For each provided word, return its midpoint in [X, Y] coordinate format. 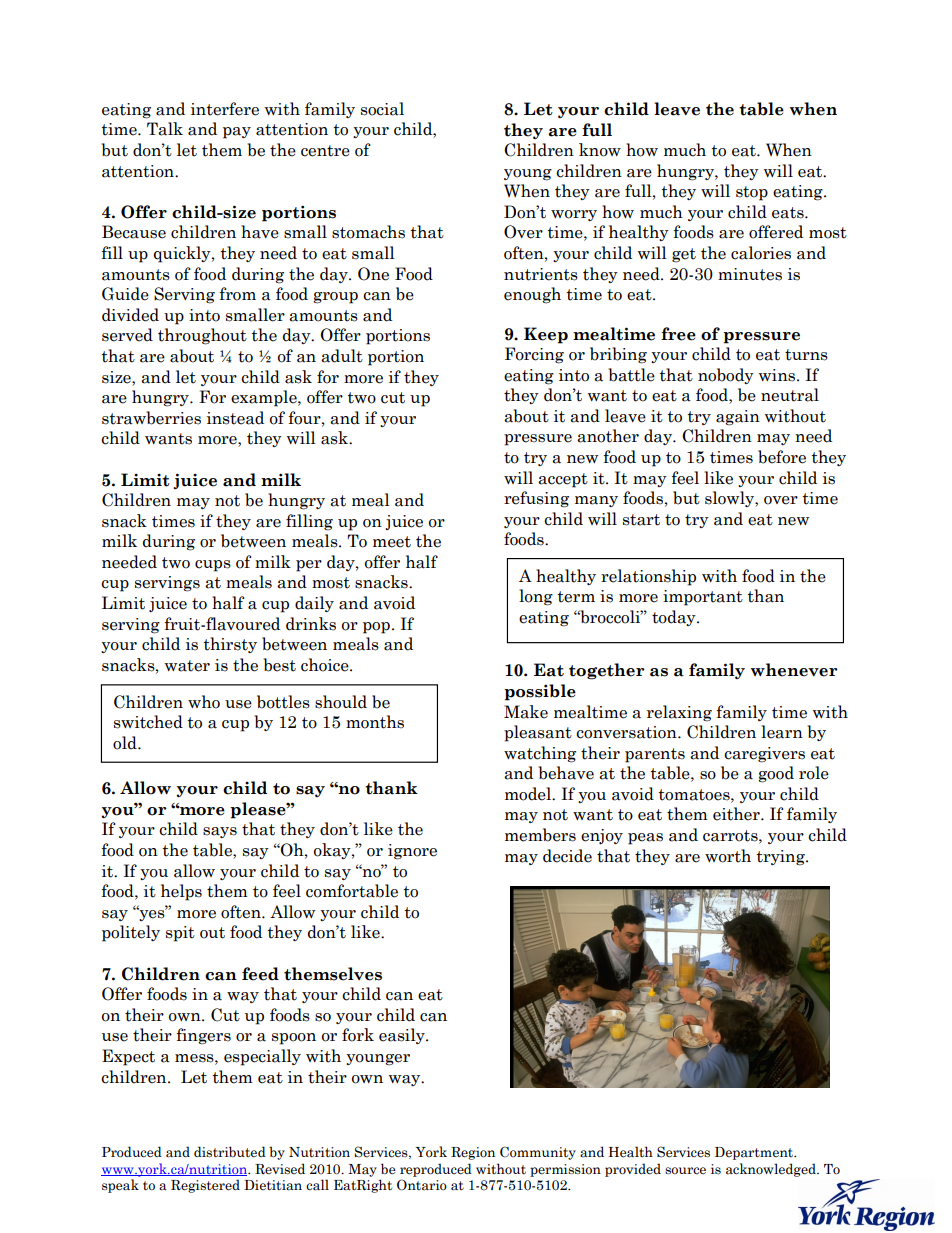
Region [473, 1153]
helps [181, 892]
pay [237, 133]
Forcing [534, 355]
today [675, 618]
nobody [726, 376]
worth [728, 856]
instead [235, 418]
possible [540, 692]
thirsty [230, 645]
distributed [230, 1152]
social [382, 109]
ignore [412, 852]
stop [752, 193]
